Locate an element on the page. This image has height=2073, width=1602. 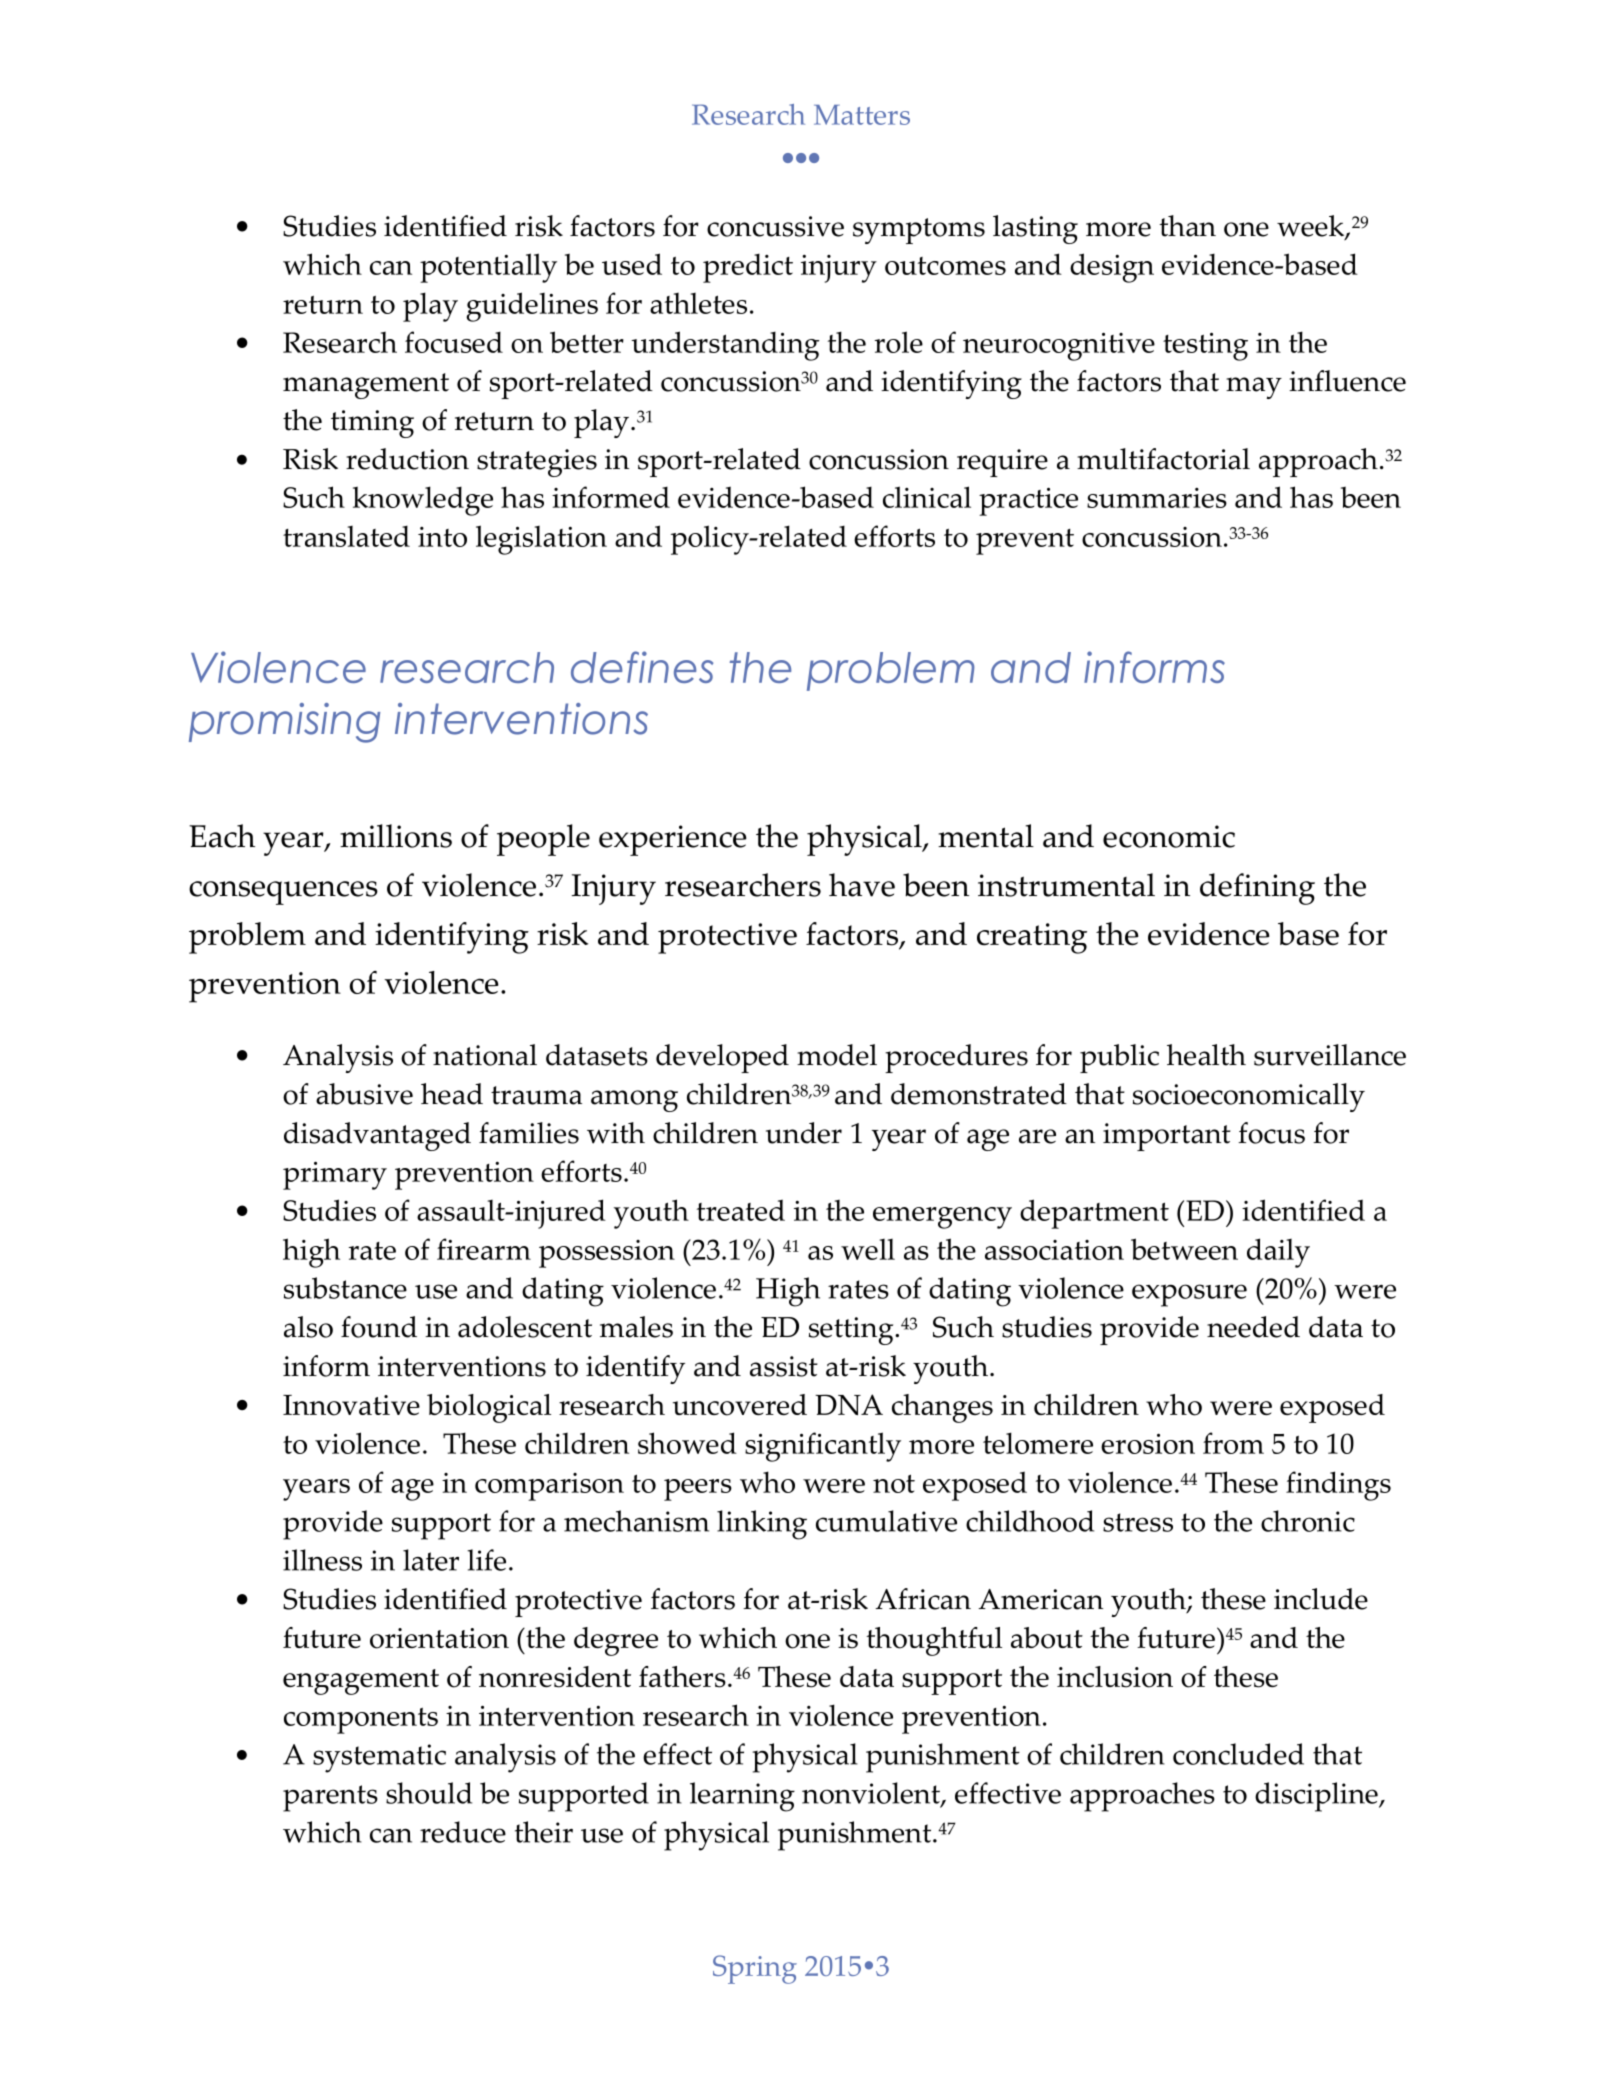
summaries is located at coordinates (1157, 498).
